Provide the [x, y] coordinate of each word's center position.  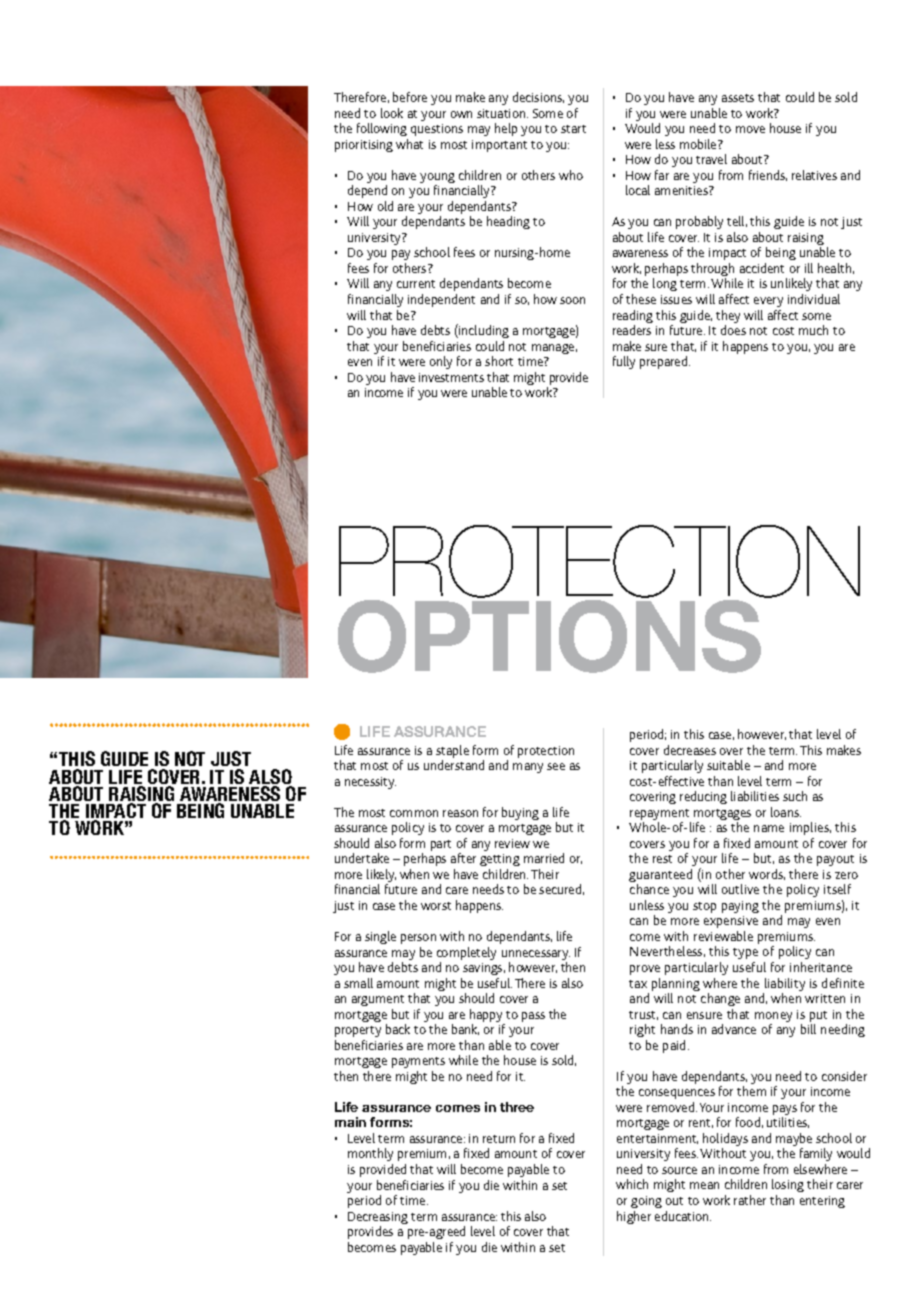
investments [451, 377]
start [573, 129]
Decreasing [378, 1219]
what [409, 144]
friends [768, 175]
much [813, 330]
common [414, 813]
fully [624, 362]
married [544, 858]
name [769, 828]
